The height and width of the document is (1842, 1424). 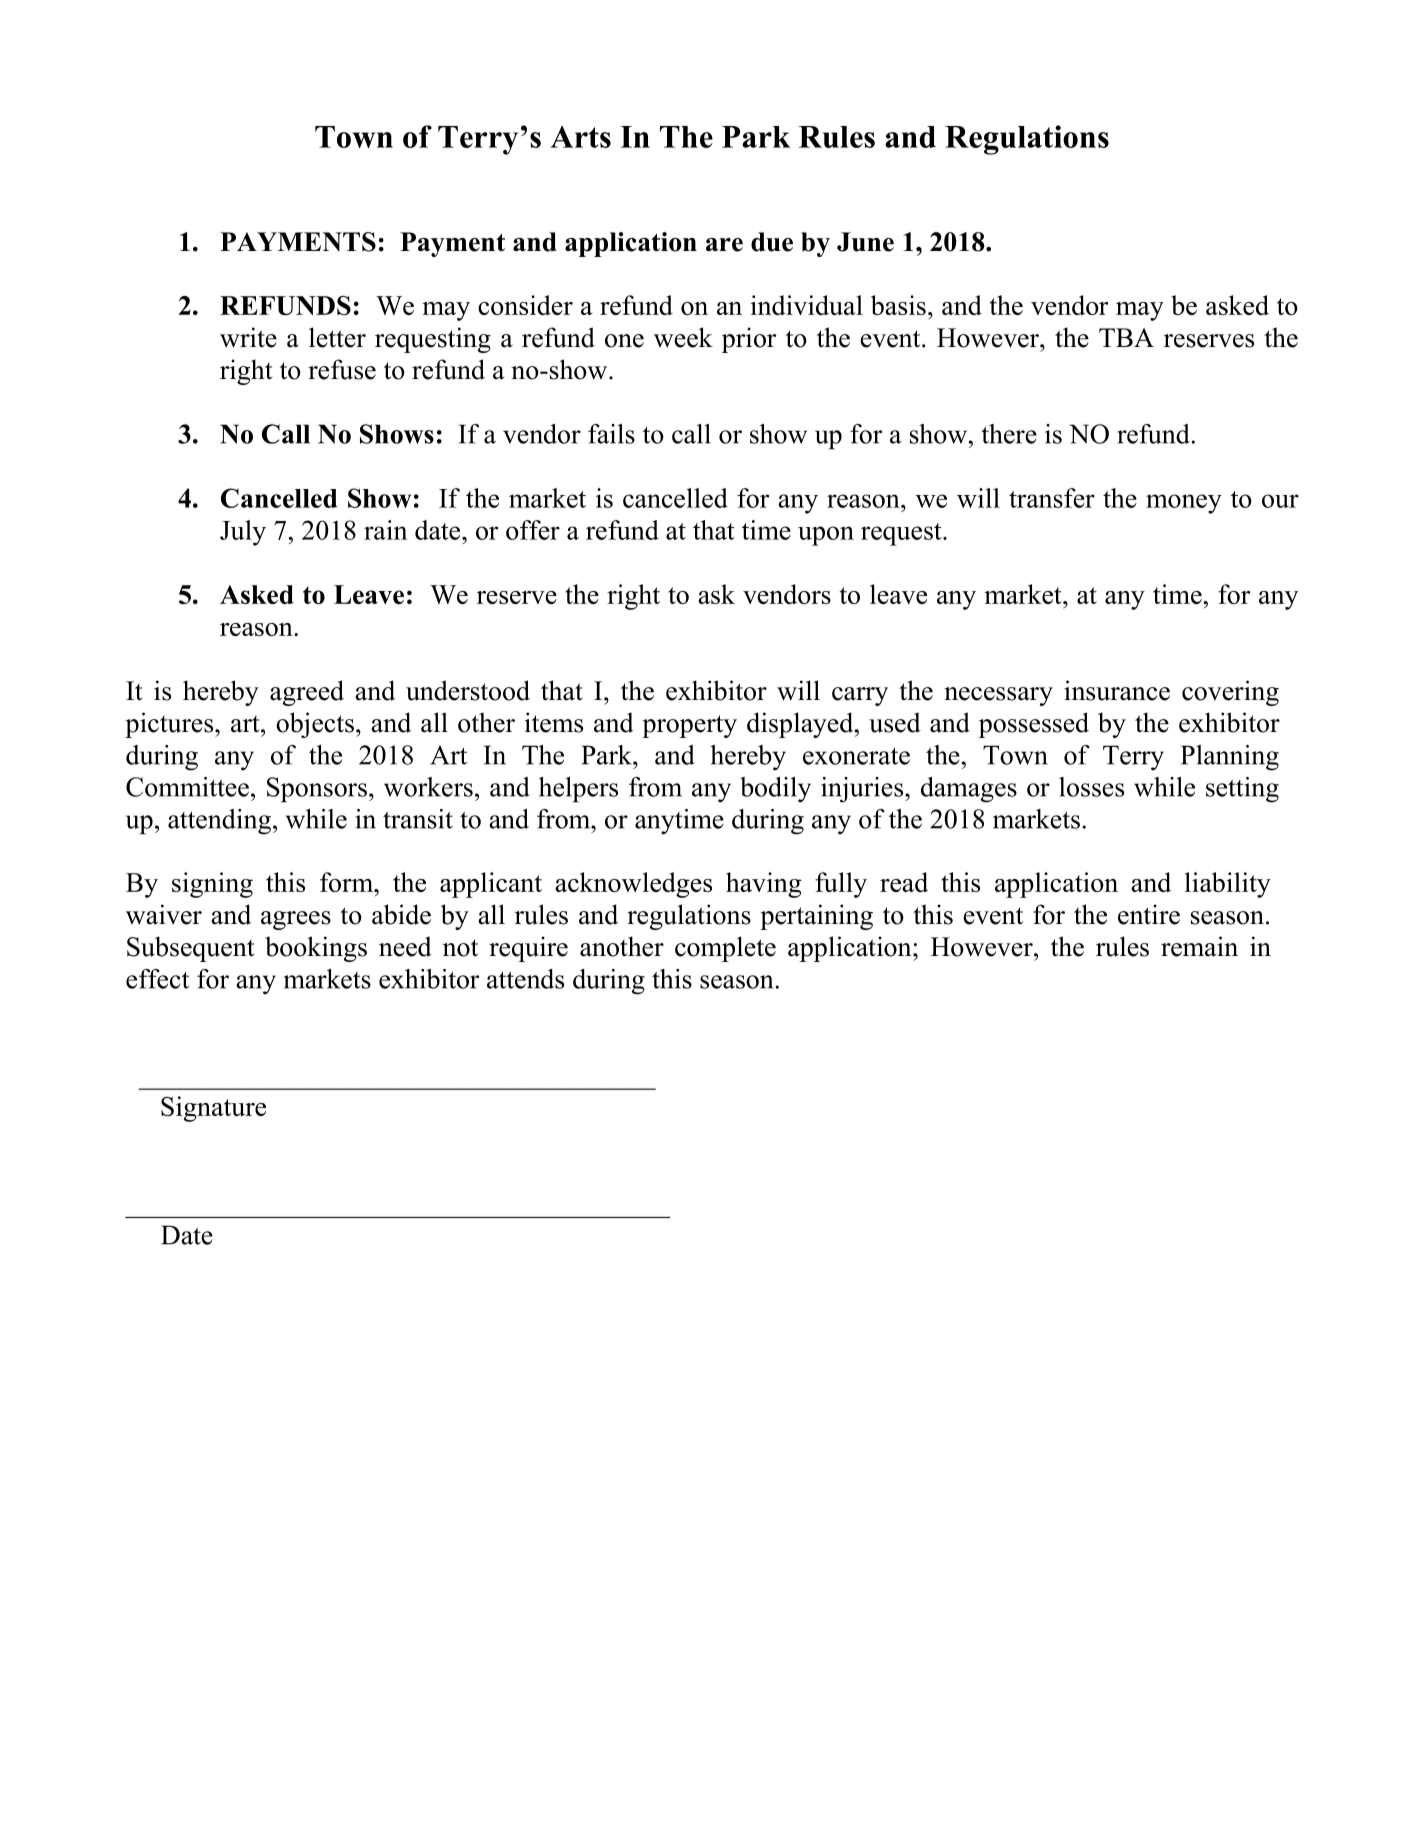 I want to click on carry, so click(x=860, y=696).
